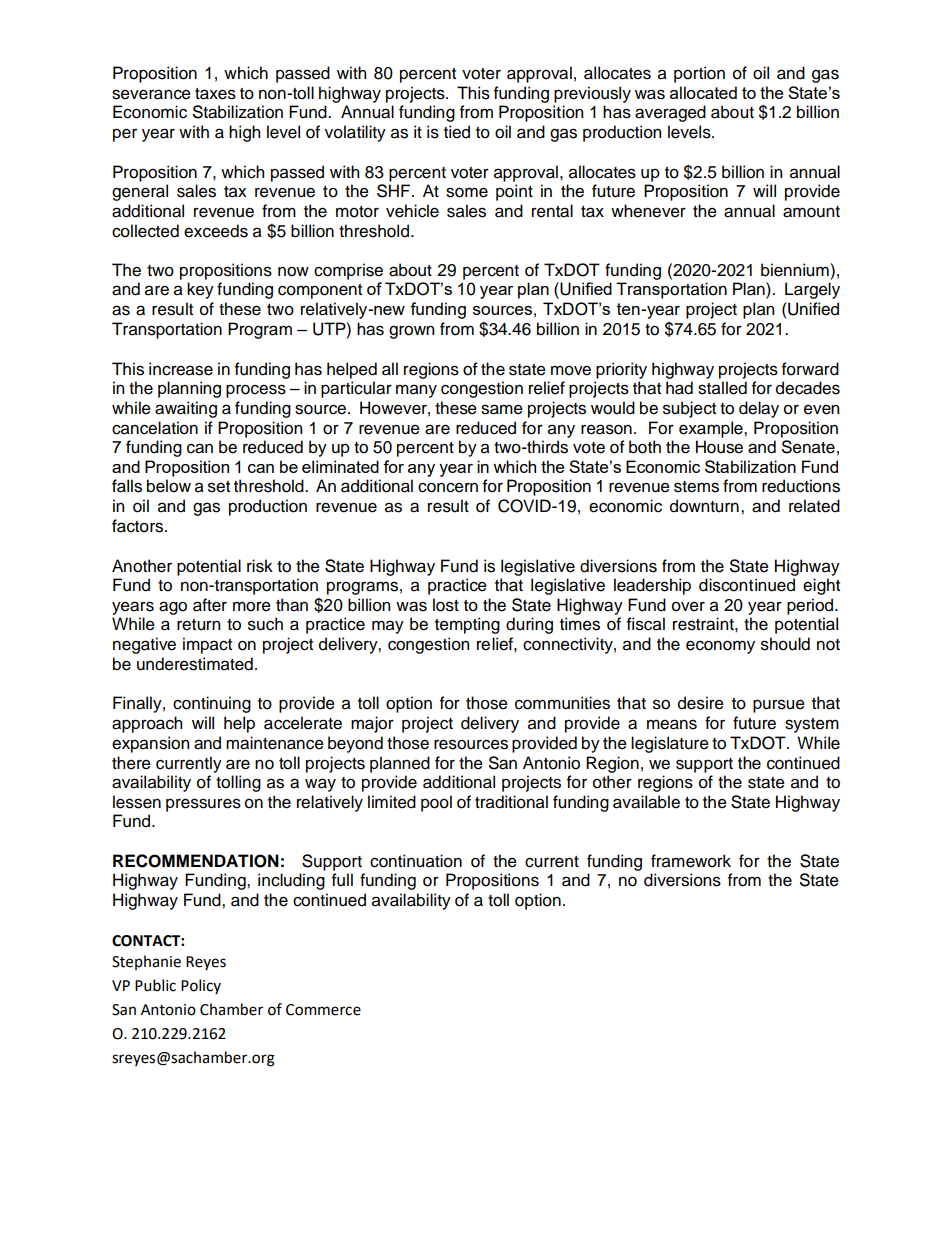 This screenshot has width=952, height=1233. What do you see at coordinates (722, 388) in the screenshot?
I see `stalled` at bounding box center [722, 388].
